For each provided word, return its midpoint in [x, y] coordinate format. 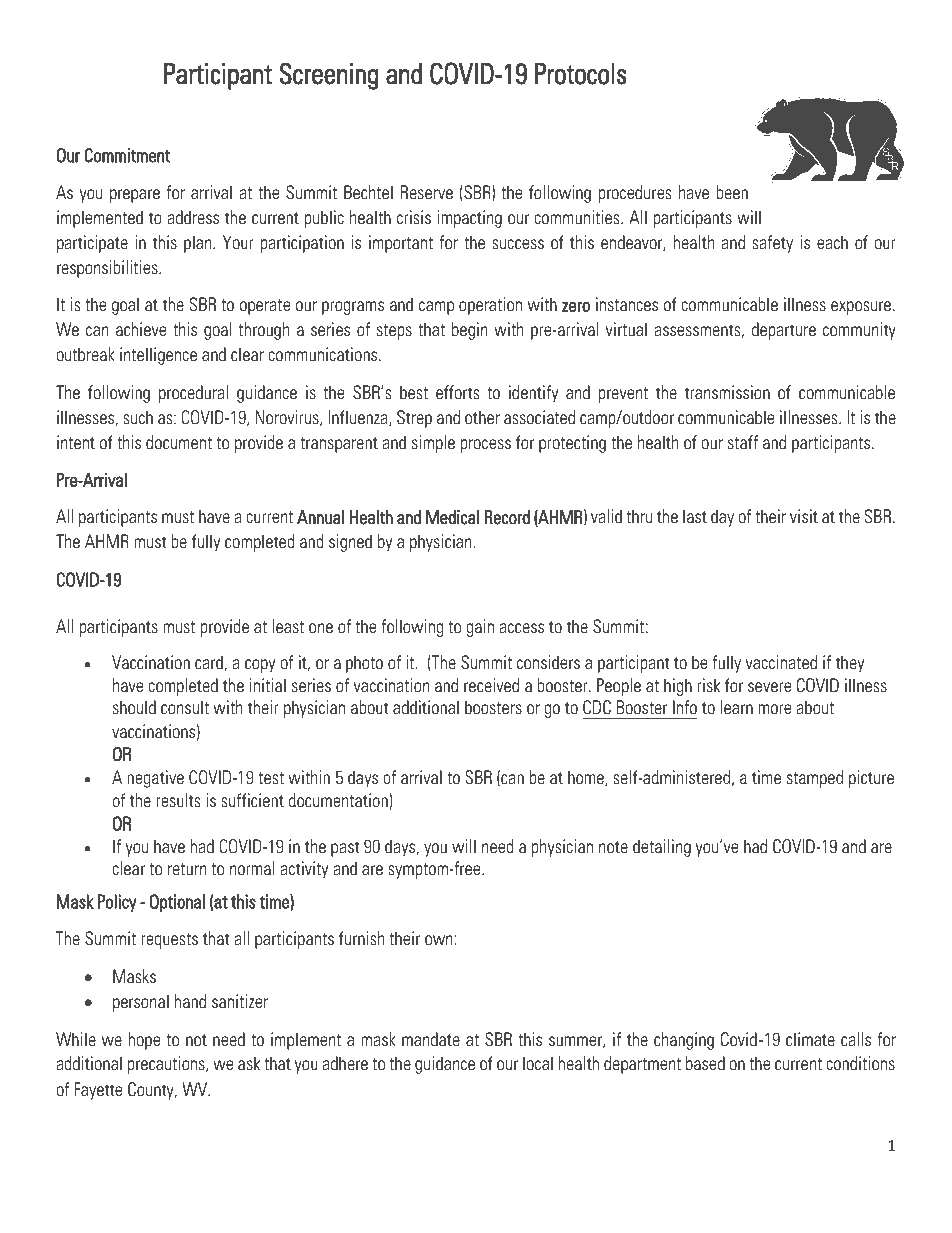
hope [144, 1041]
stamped [815, 779]
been [732, 192]
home [587, 778]
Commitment [127, 155]
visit [804, 516]
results [178, 800]
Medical [452, 517]
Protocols [581, 74]
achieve [141, 329]
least [288, 626]
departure [784, 331]
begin [469, 331]
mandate [431, 1039]
